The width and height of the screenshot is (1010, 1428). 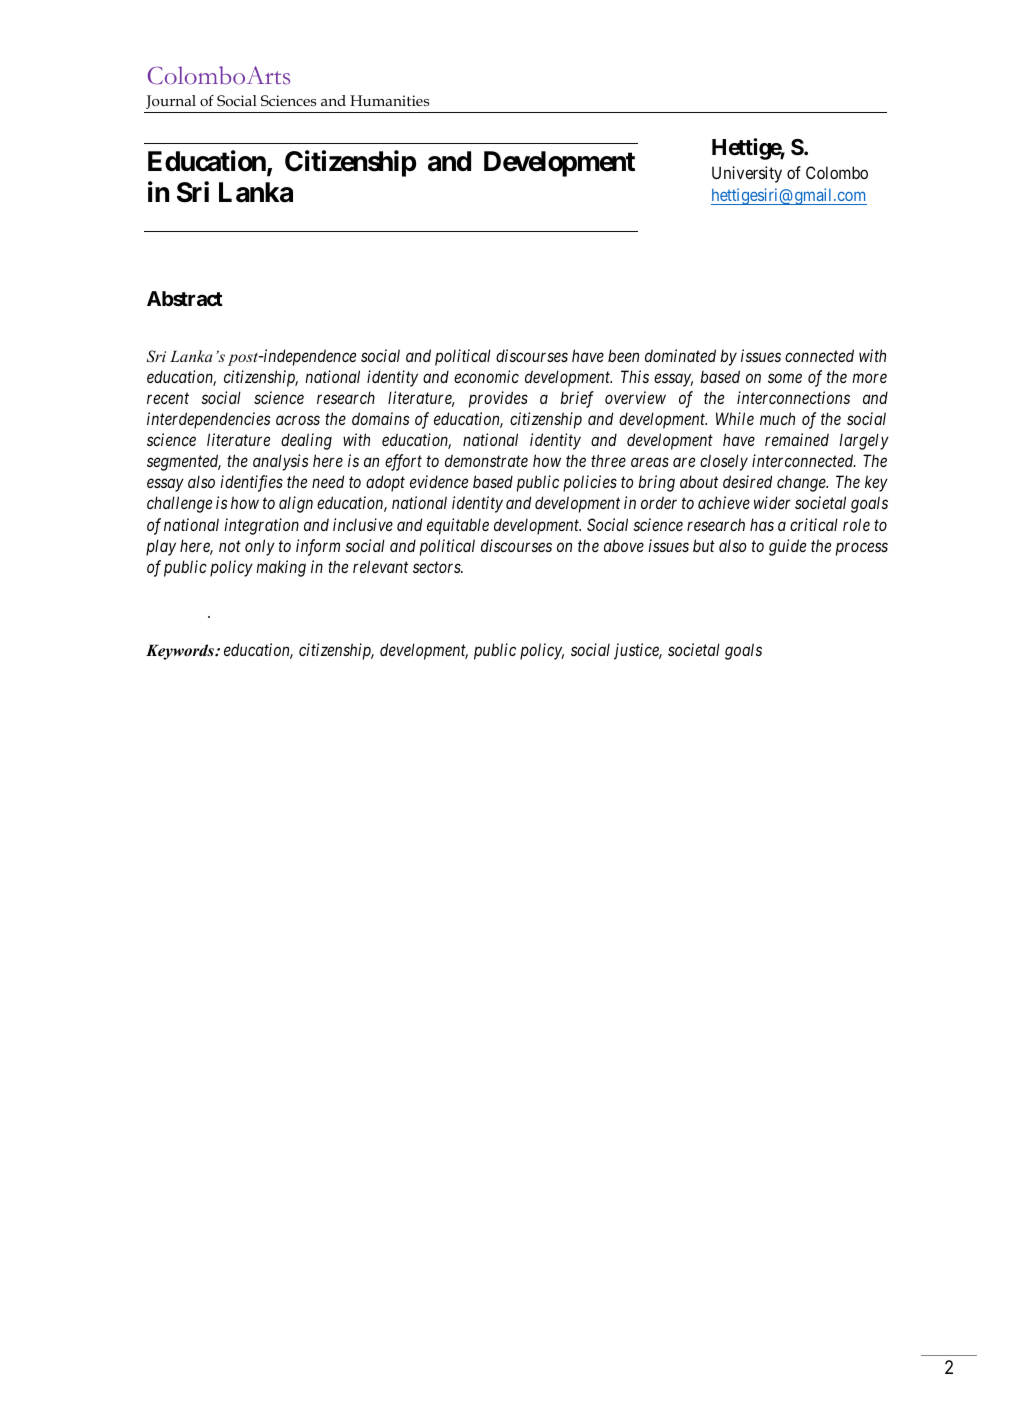 I want to click on University, so click(x=747, y=174).
